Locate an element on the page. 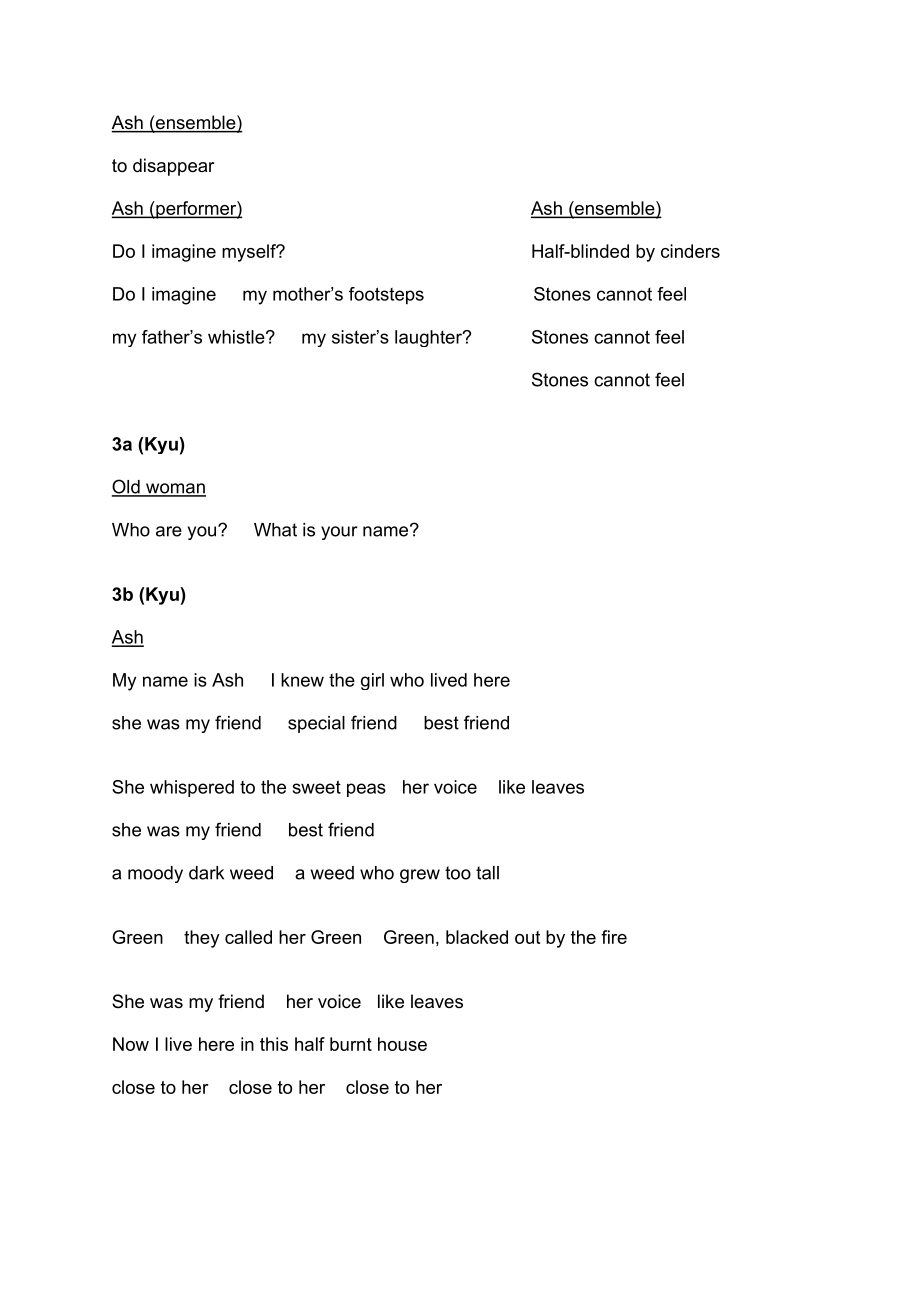  your is located at coordinates (339, 533).
